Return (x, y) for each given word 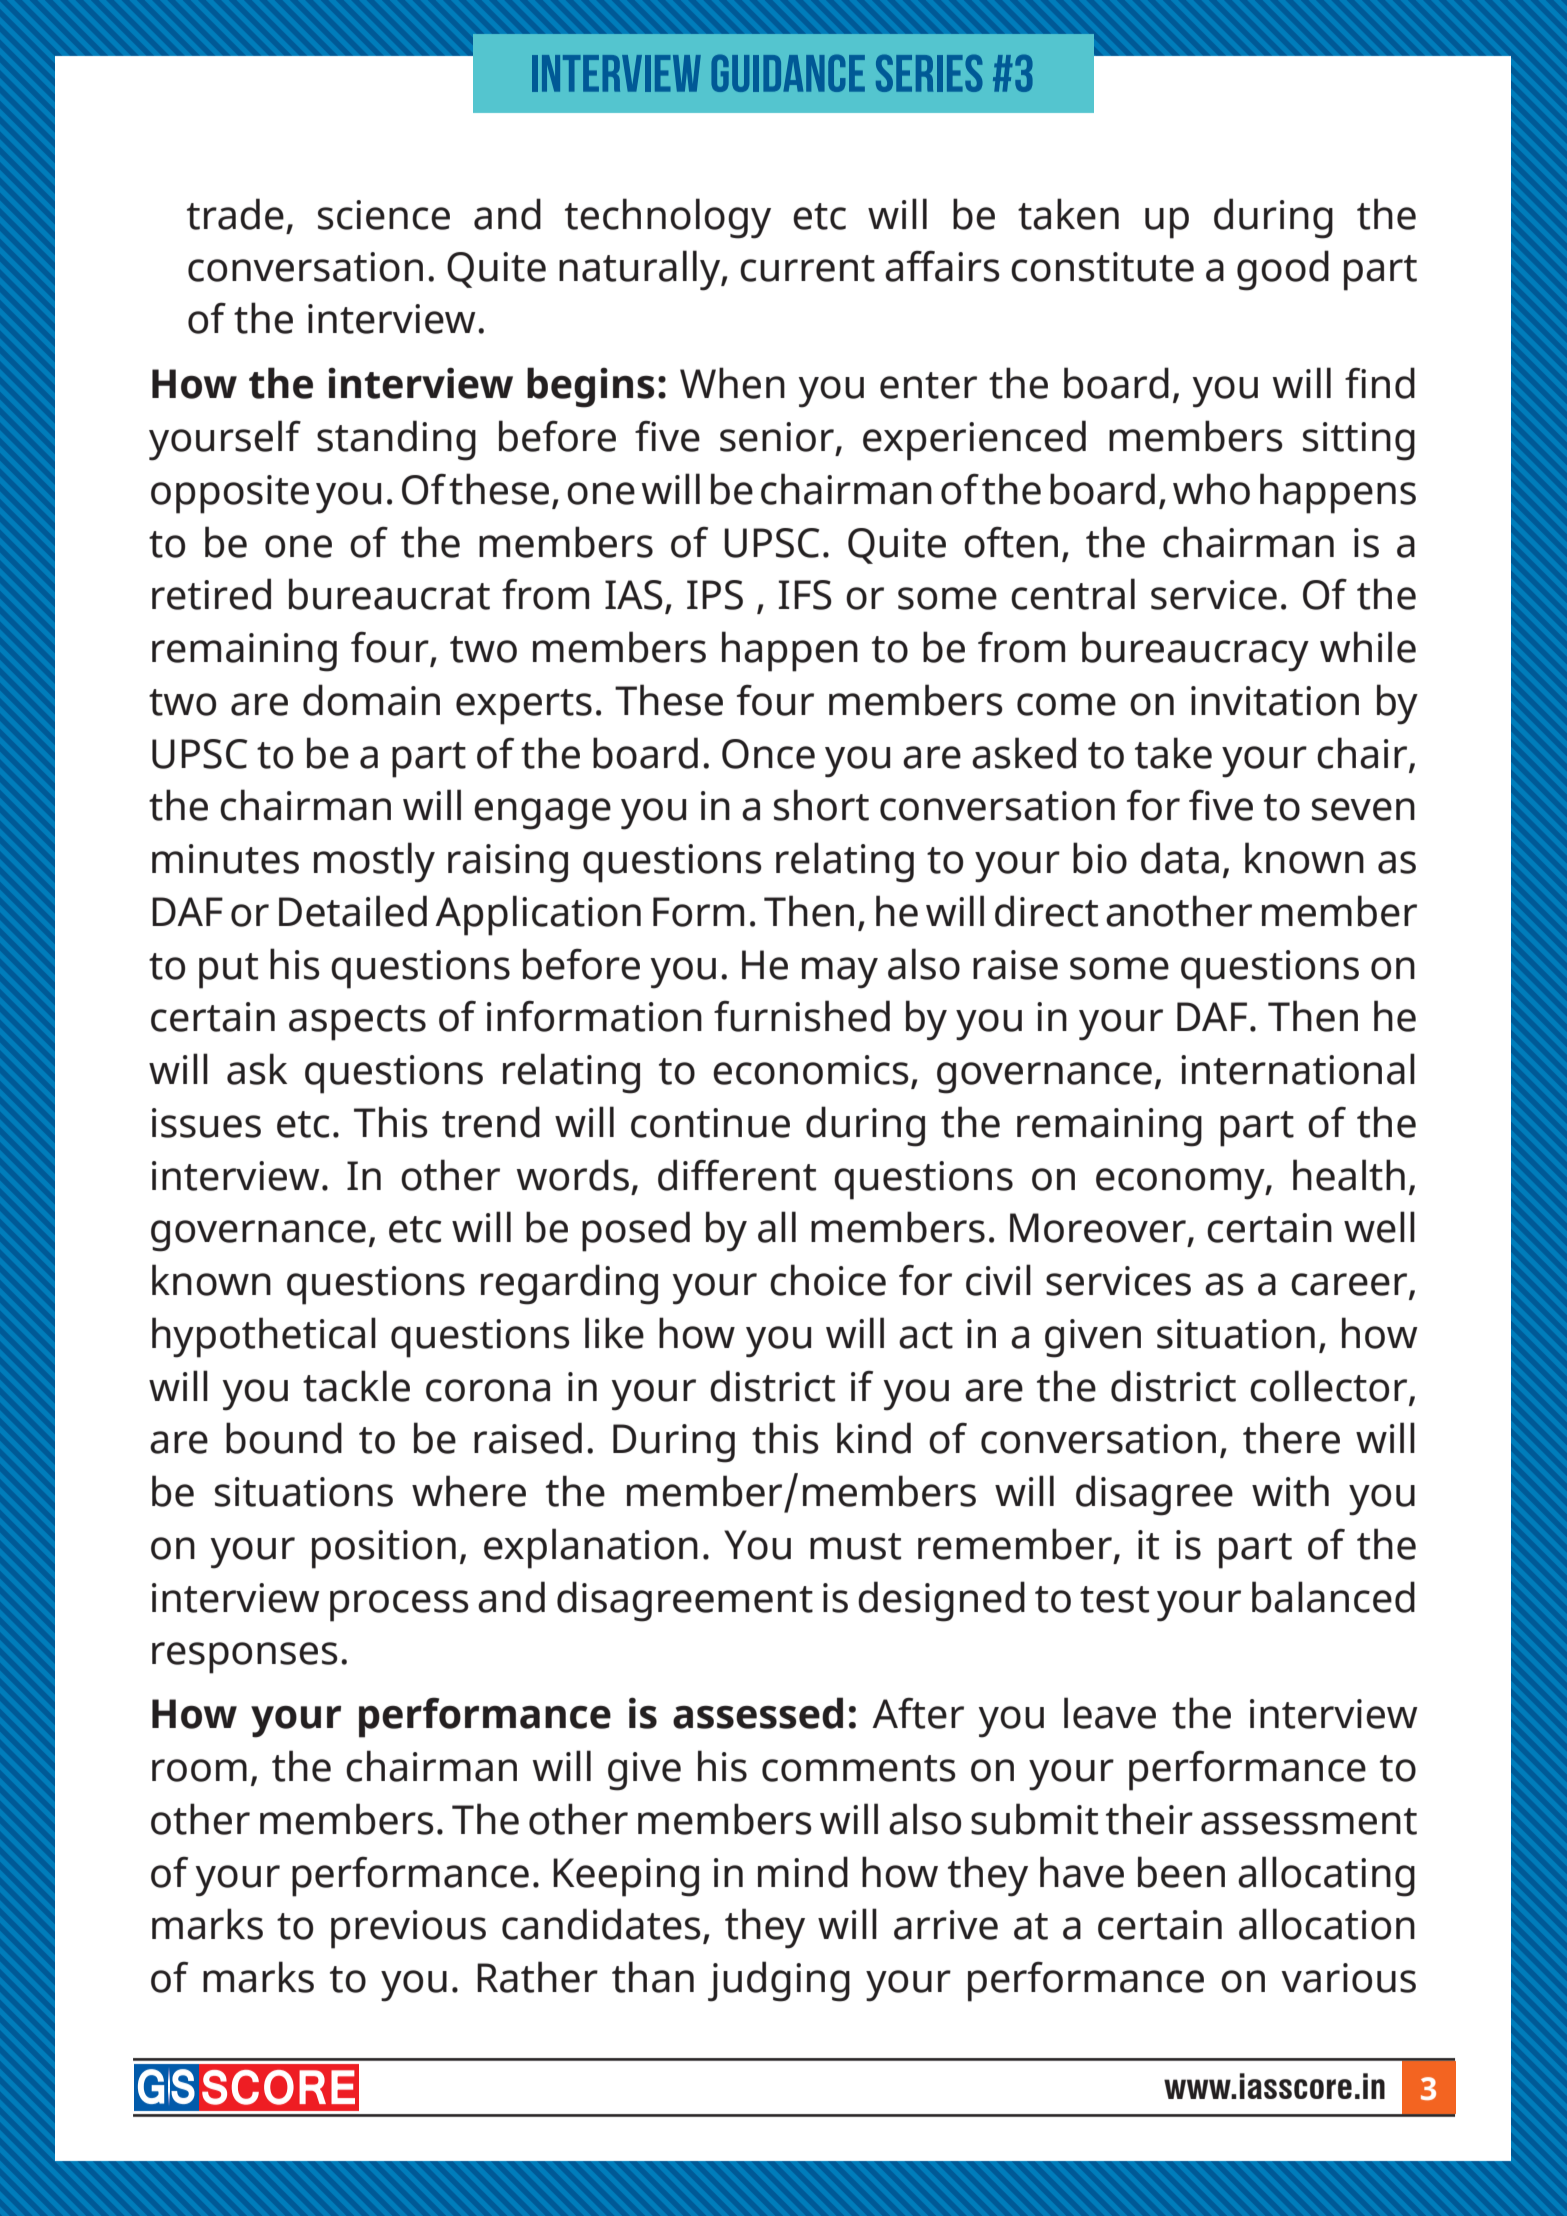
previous (408, 1929)
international (1298, 1069)
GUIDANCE (788, 73)
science (384, 215)
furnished (802, 1016)
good (1283, 270)
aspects (357, 1023)
